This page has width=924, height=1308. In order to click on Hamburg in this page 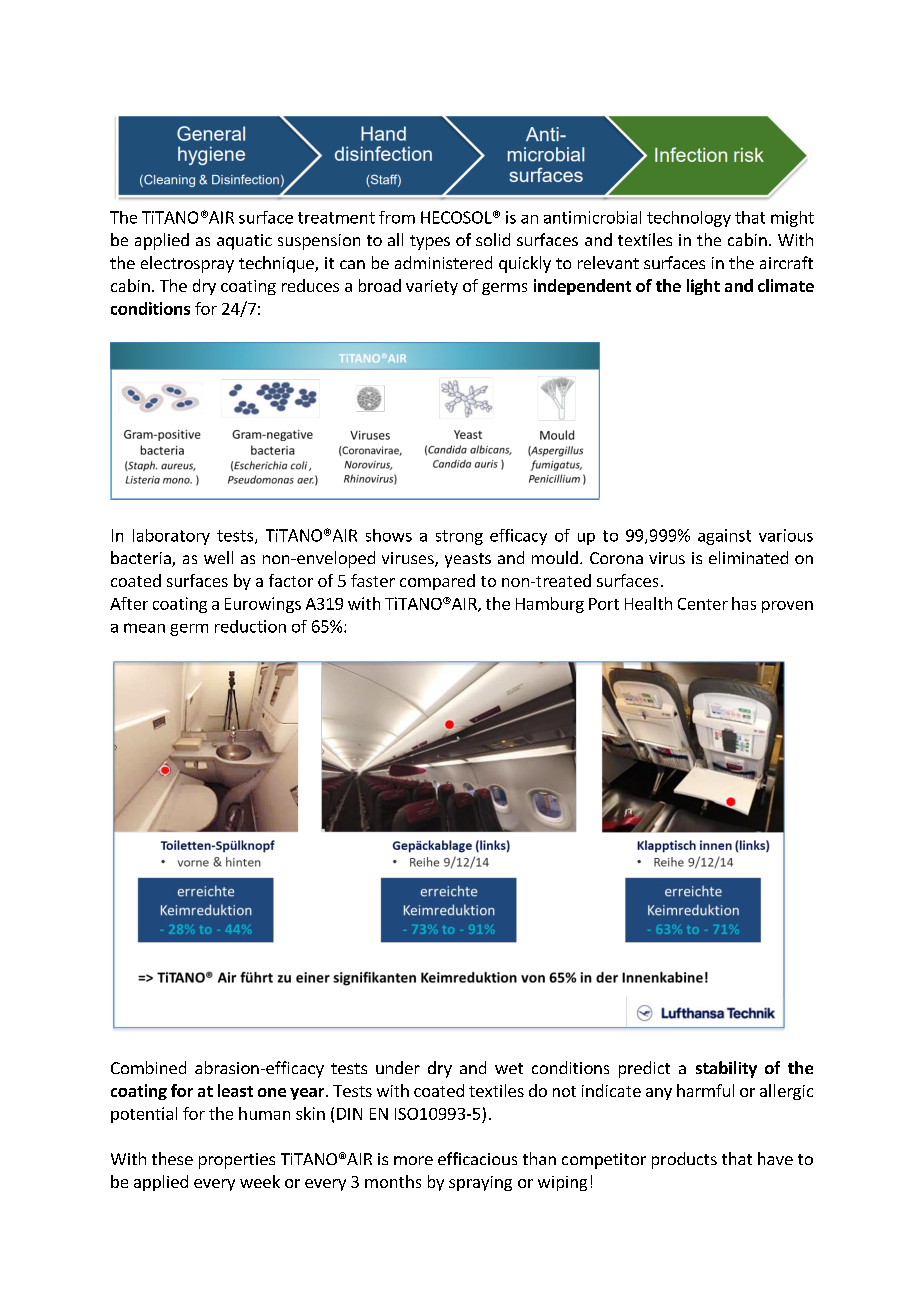, I will do `click(550, 605)`.
